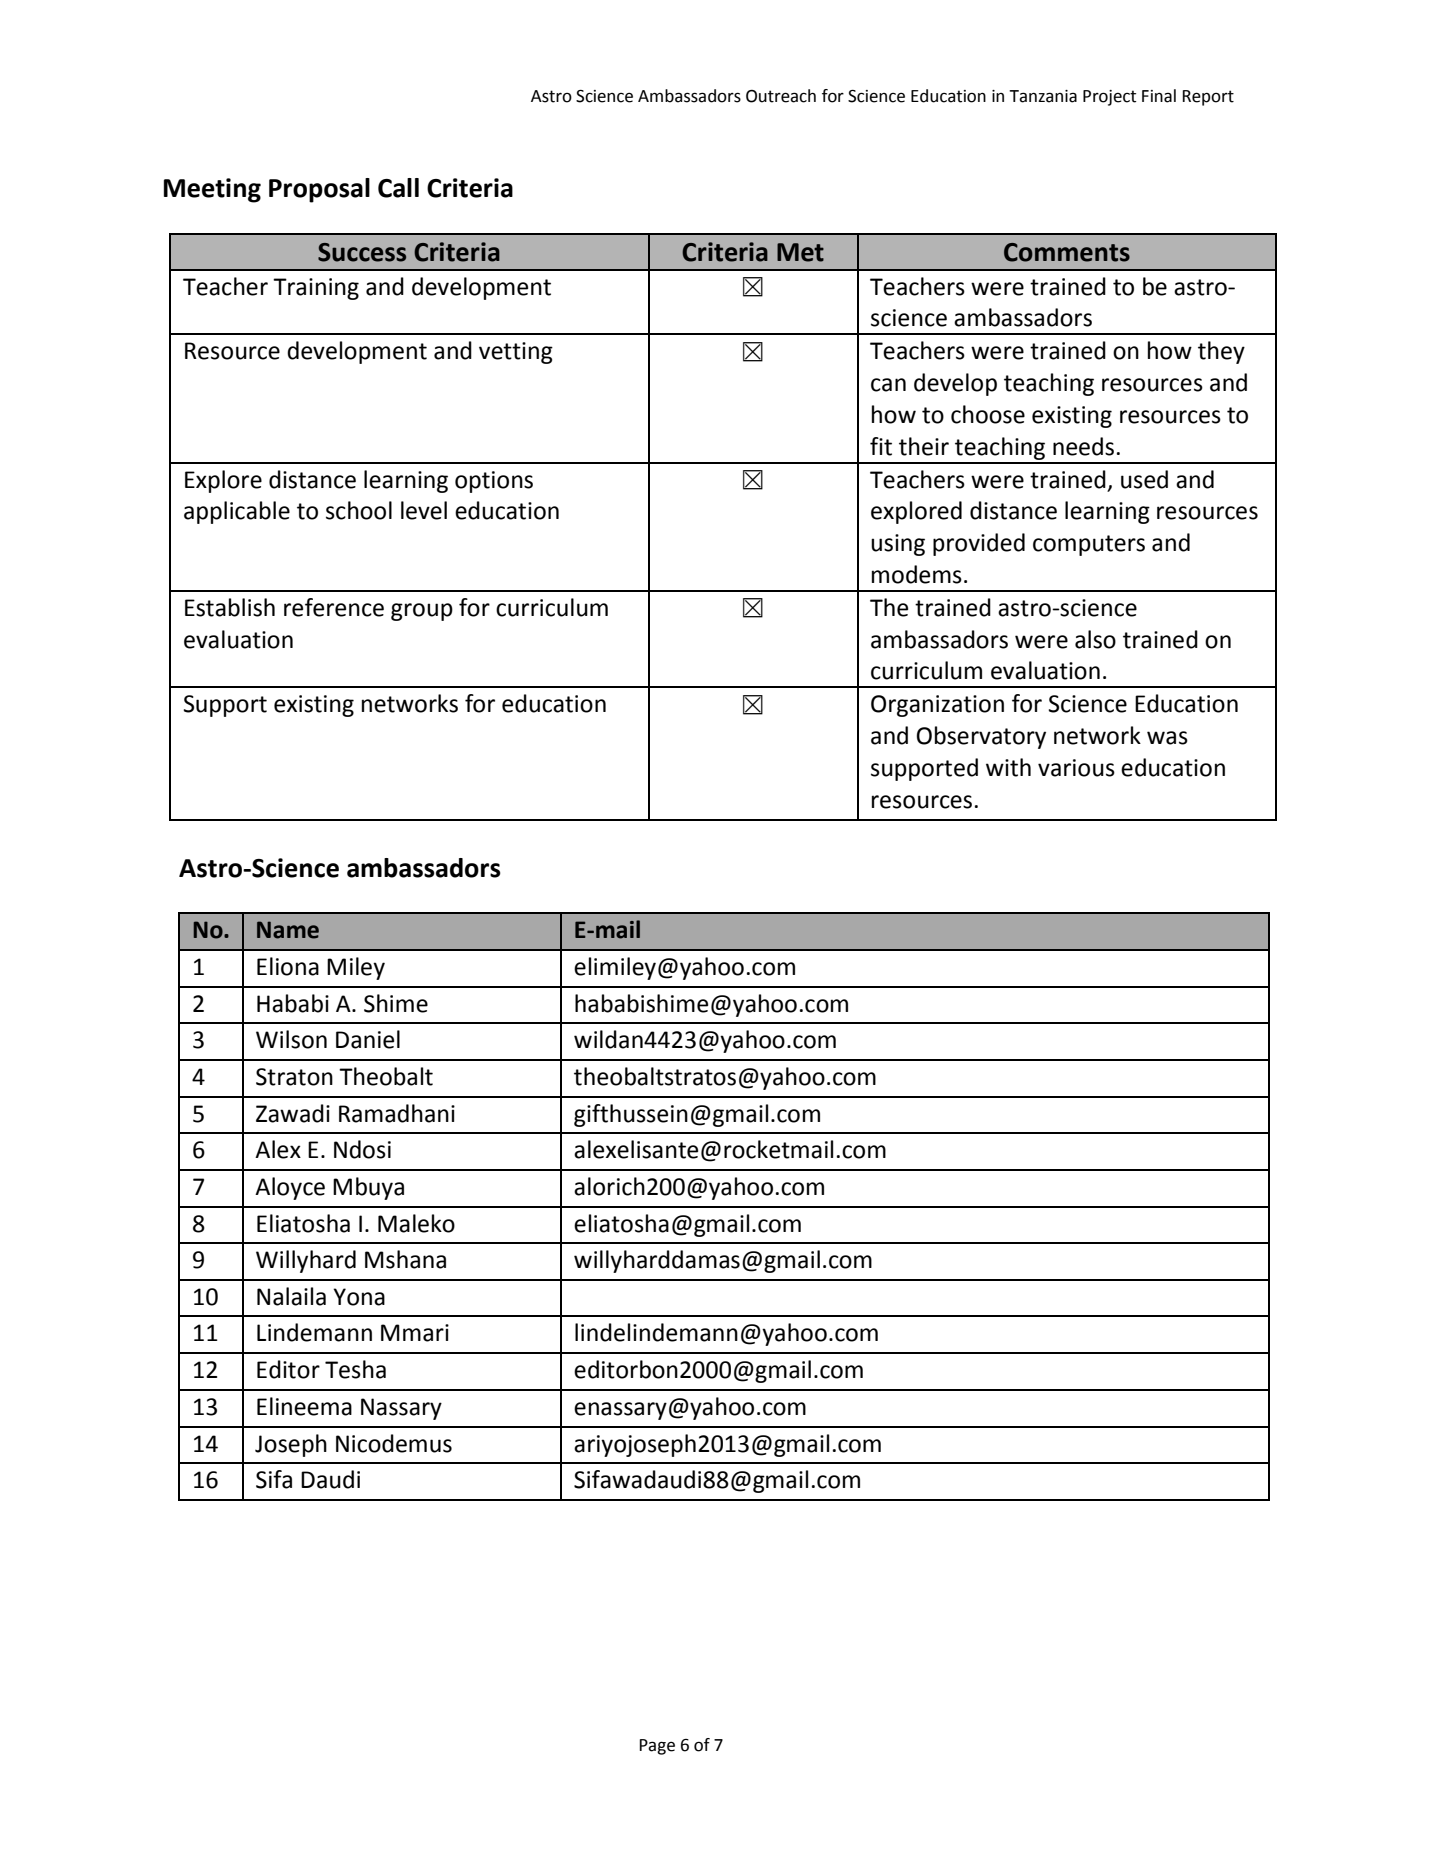 The height and width of the image is (1873, 1447). I want to click on Project, so click(1109, 98).
